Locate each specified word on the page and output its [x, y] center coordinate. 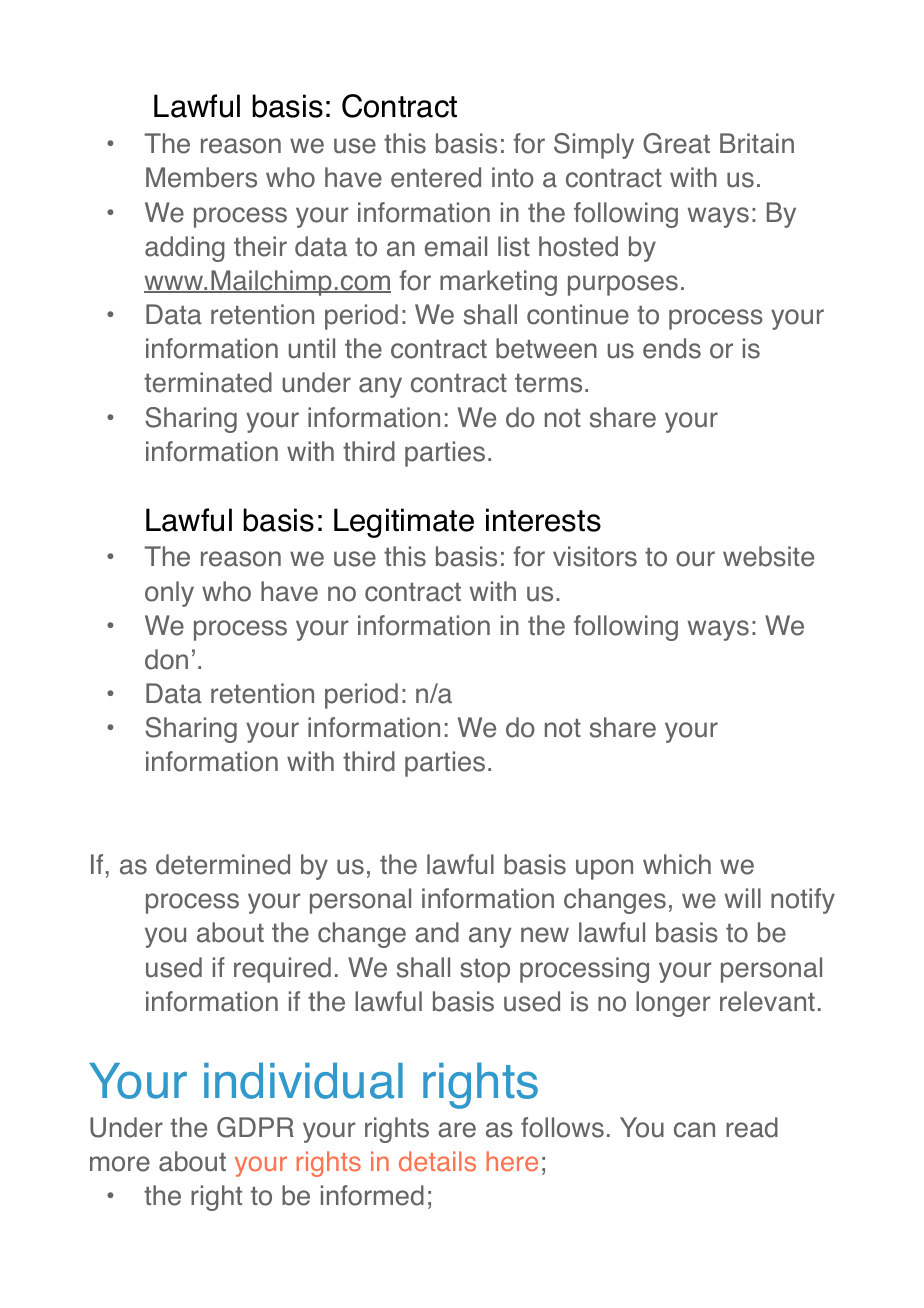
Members [201, 177]
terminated [208, 382]
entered [436, 177]
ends [672, 348]
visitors [595, 556]
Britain [757, 143]
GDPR [255, 1127]
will [743, 898]
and [437, 932]
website [768, 556]
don [166, 659]
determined [223, 864]
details [437, 1161]
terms [548, 383]
